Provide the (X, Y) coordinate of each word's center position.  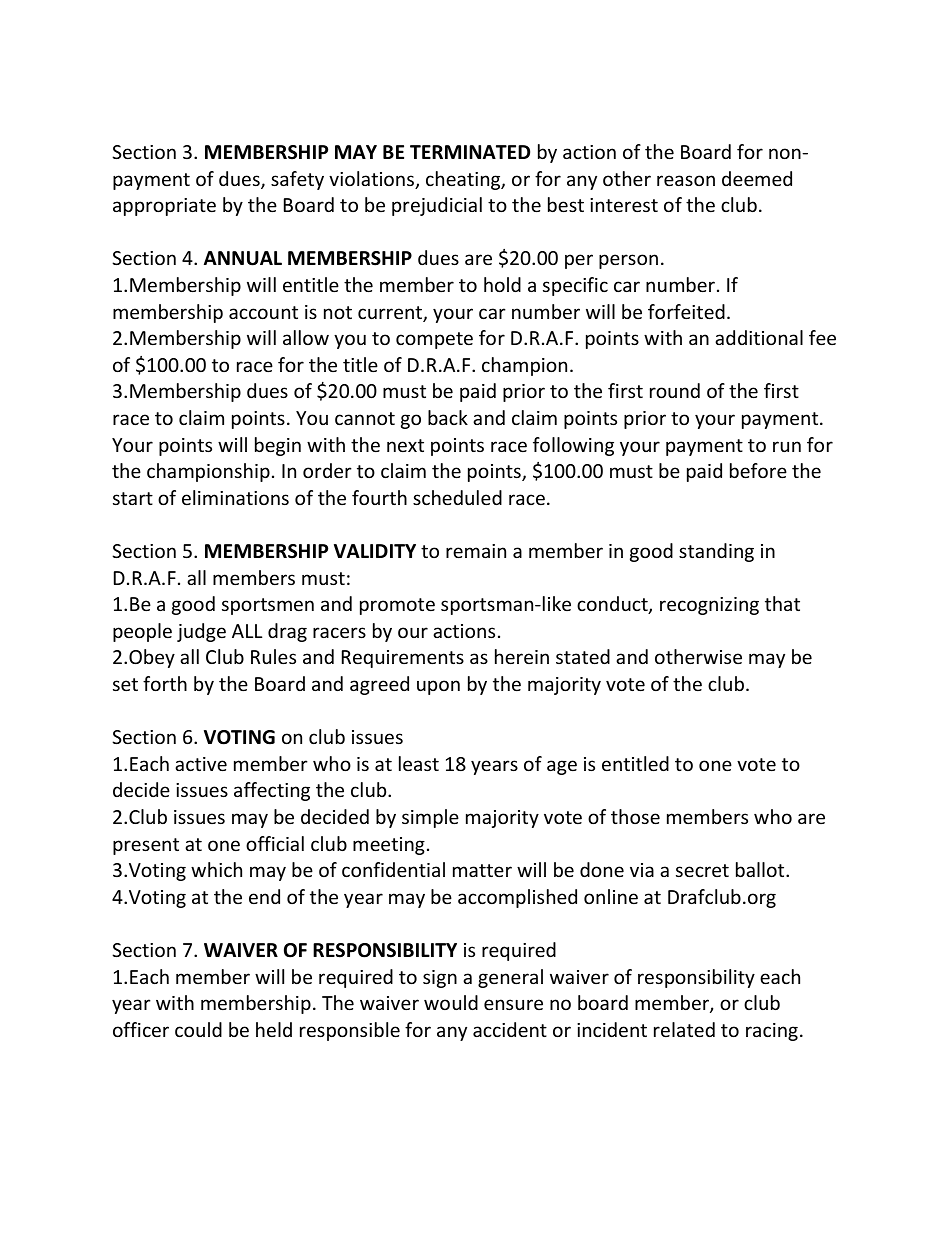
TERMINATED (470, 152)
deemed (757, 178)
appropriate (164, 207)
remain (476, 551)
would (451, 1002)
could (198, 1029)
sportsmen (268, 606)
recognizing (709, 606)
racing (772, 1032)
